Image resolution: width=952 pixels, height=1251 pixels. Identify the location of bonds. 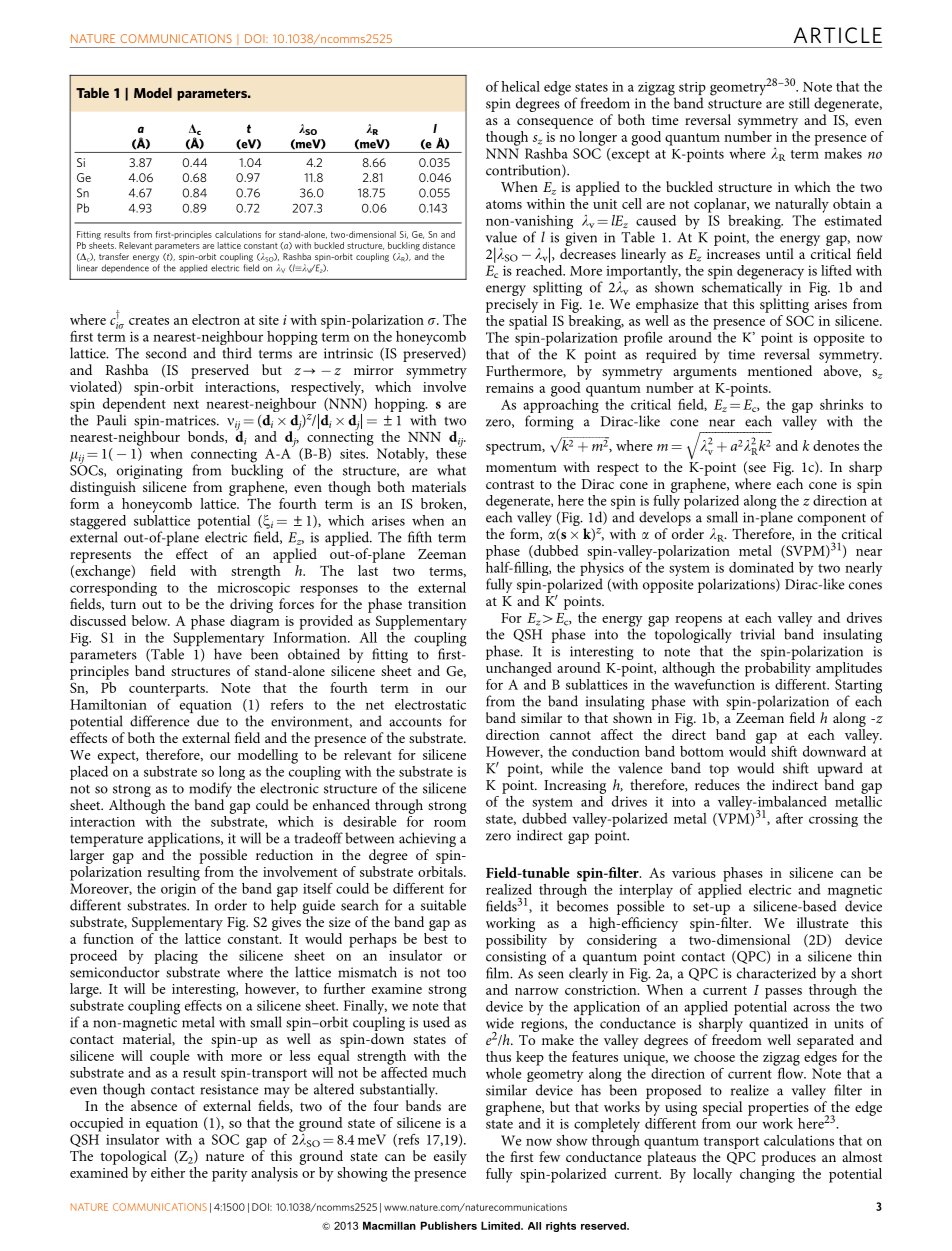
(207, 437).
